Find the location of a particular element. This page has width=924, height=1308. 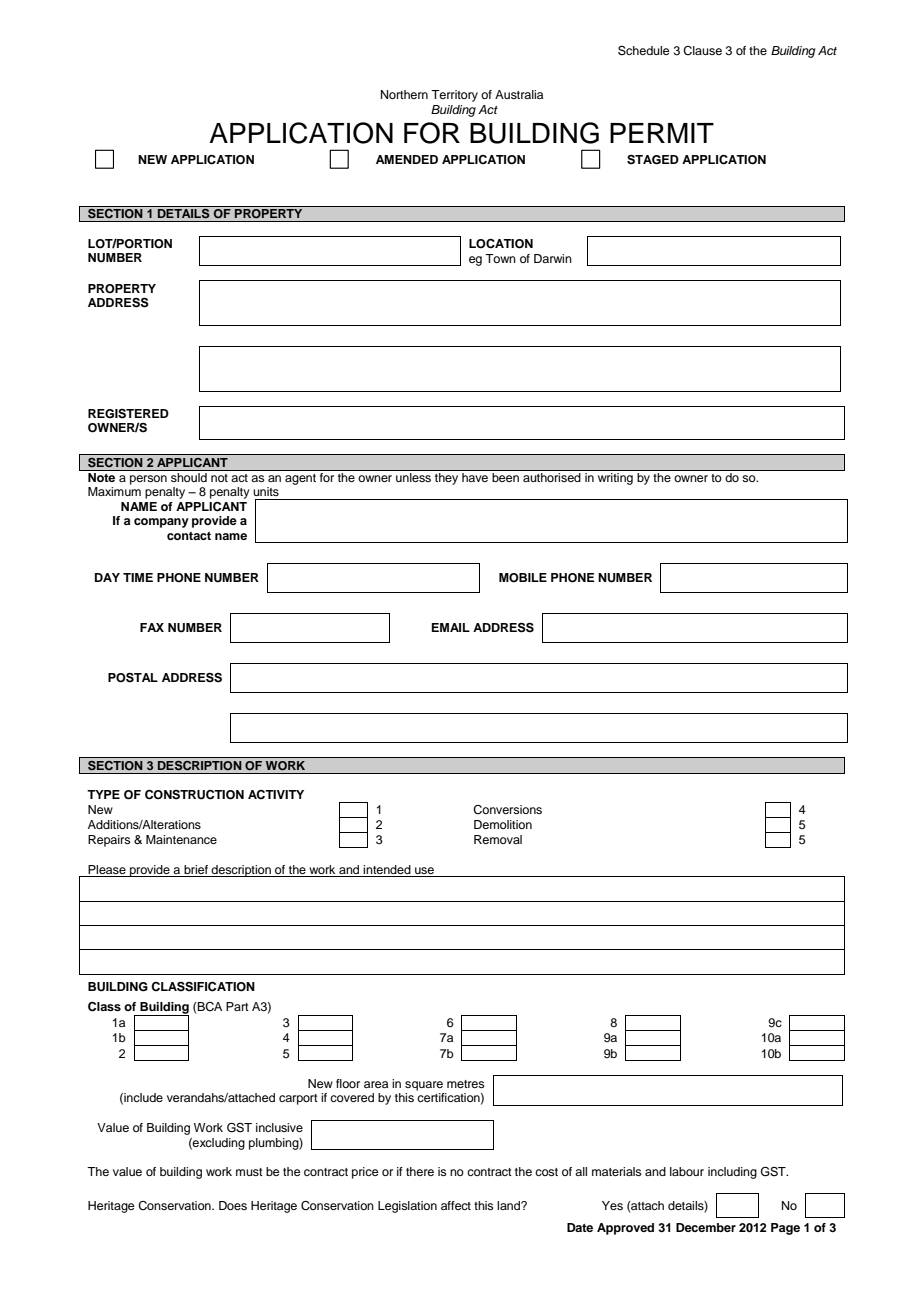

Does is located at coordinates (233, 1205).
